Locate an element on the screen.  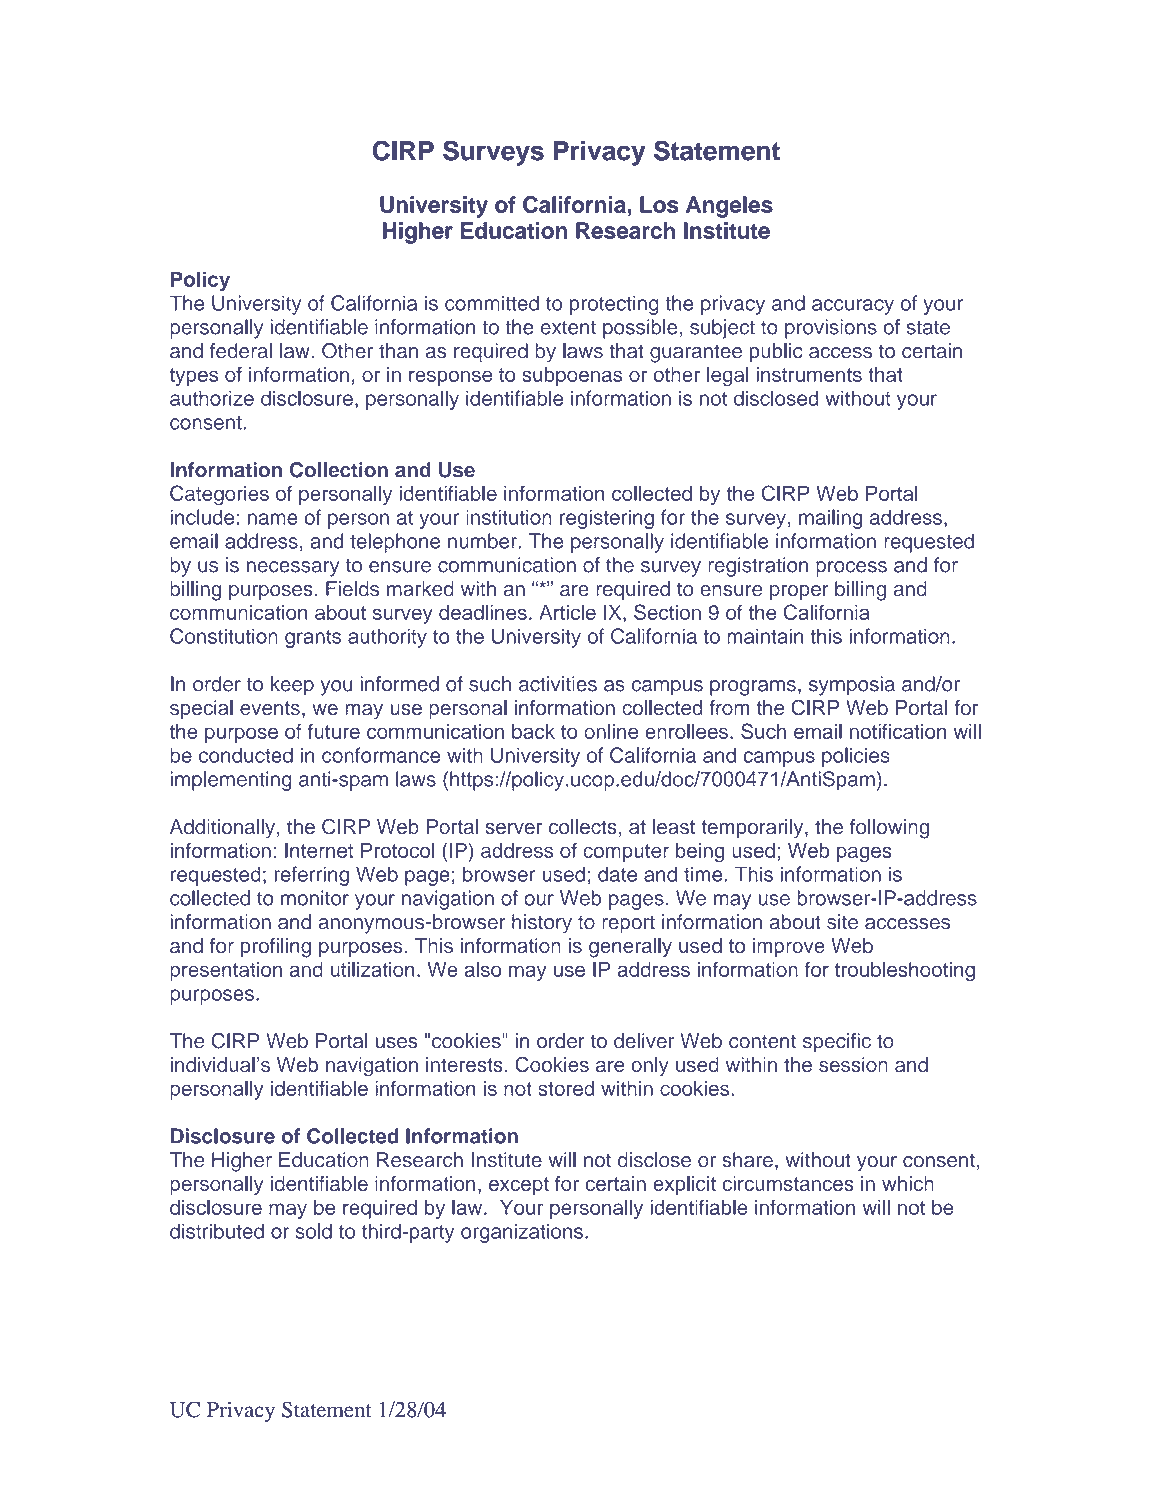
accuracy is located at coordinates (853, 307).
